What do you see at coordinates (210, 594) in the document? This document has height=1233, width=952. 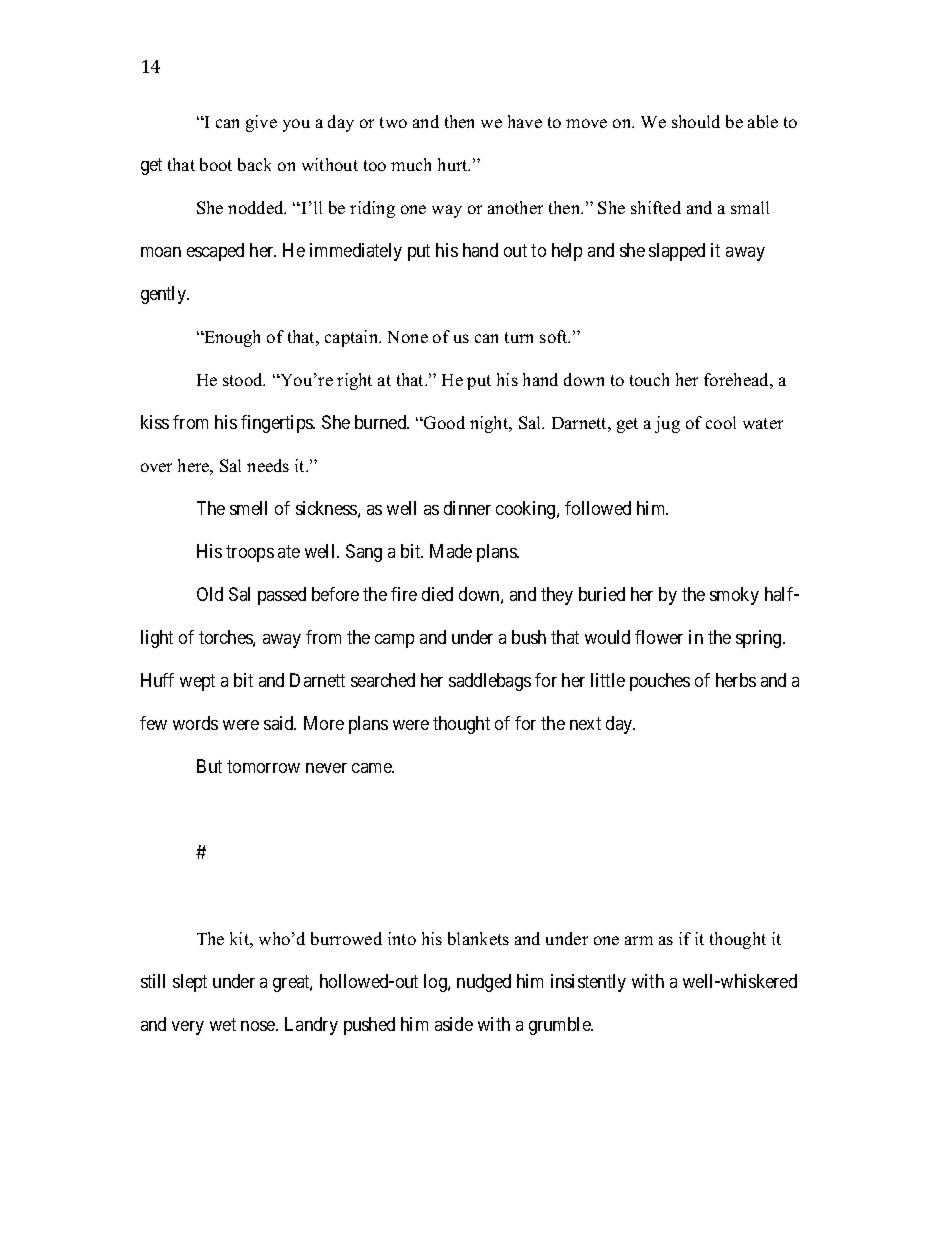 I see `Old` at bounding box center [210, 594].
